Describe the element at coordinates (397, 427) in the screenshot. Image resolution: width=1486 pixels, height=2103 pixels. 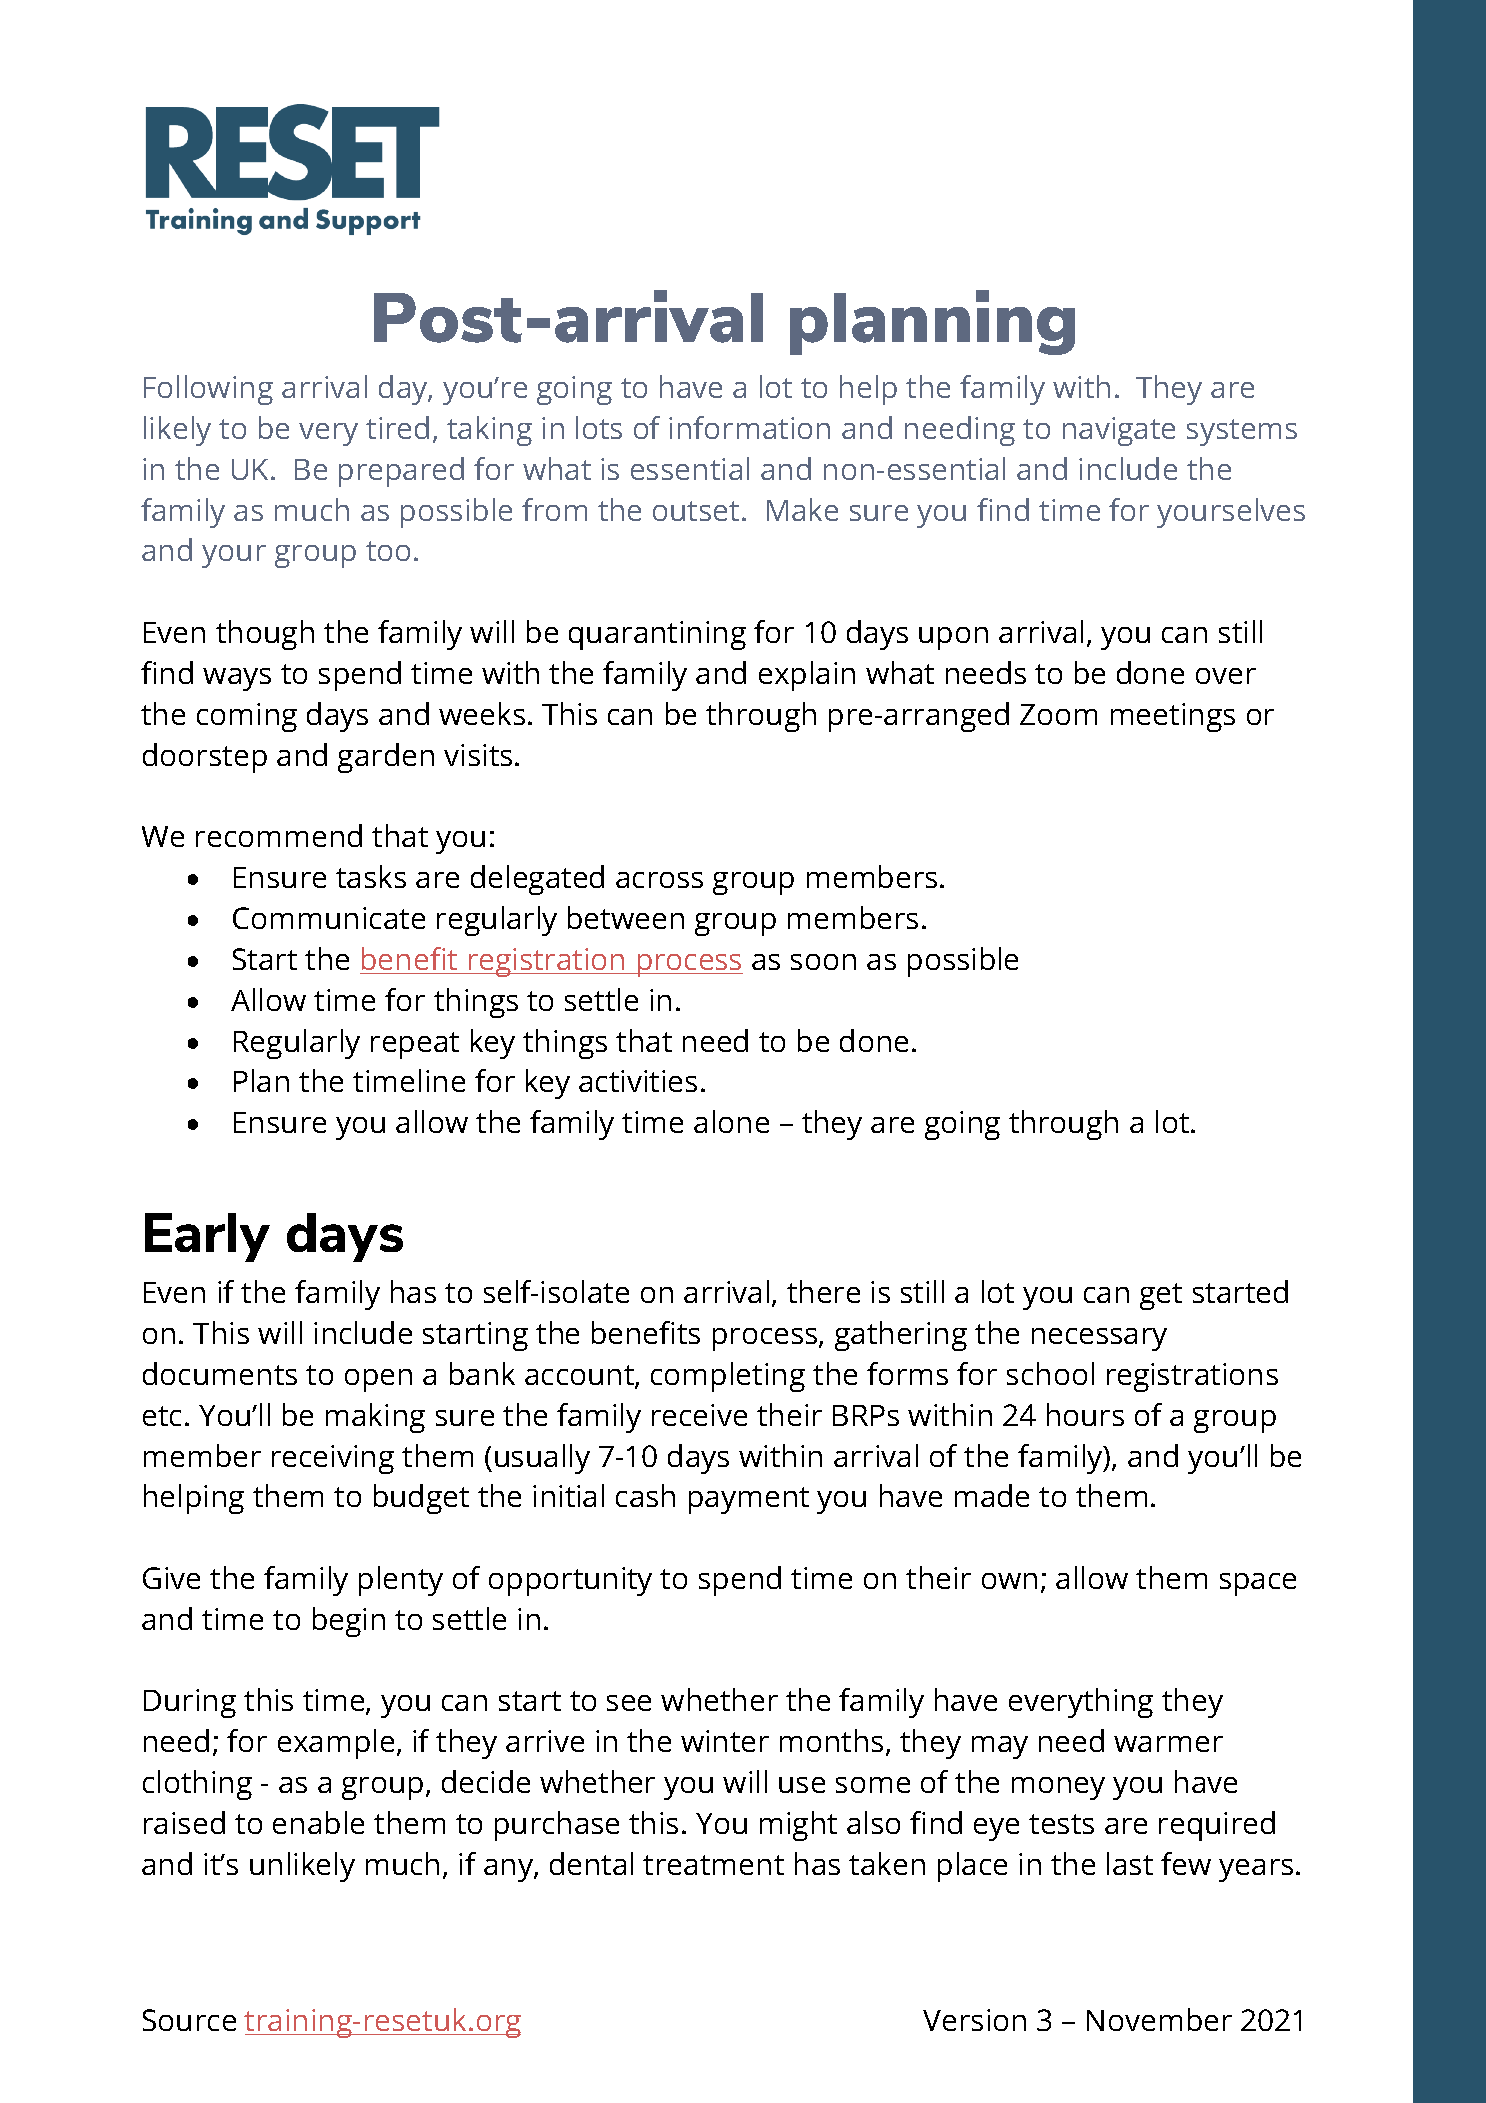
I see `tired` at that location.
